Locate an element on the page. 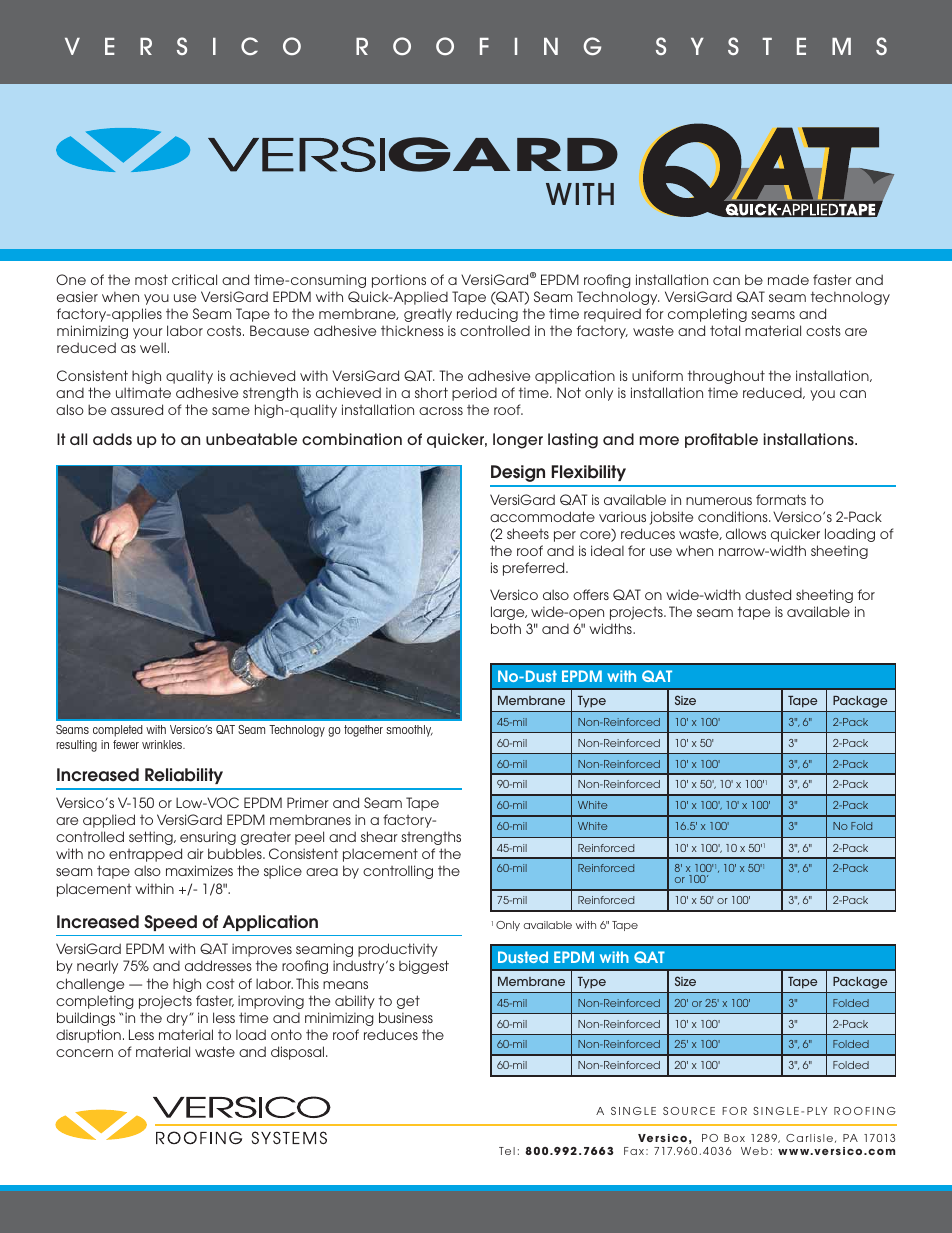 Image resolution: width=952 pixels, height=1233 pixels. completed is located at coordinates (118, 731).
